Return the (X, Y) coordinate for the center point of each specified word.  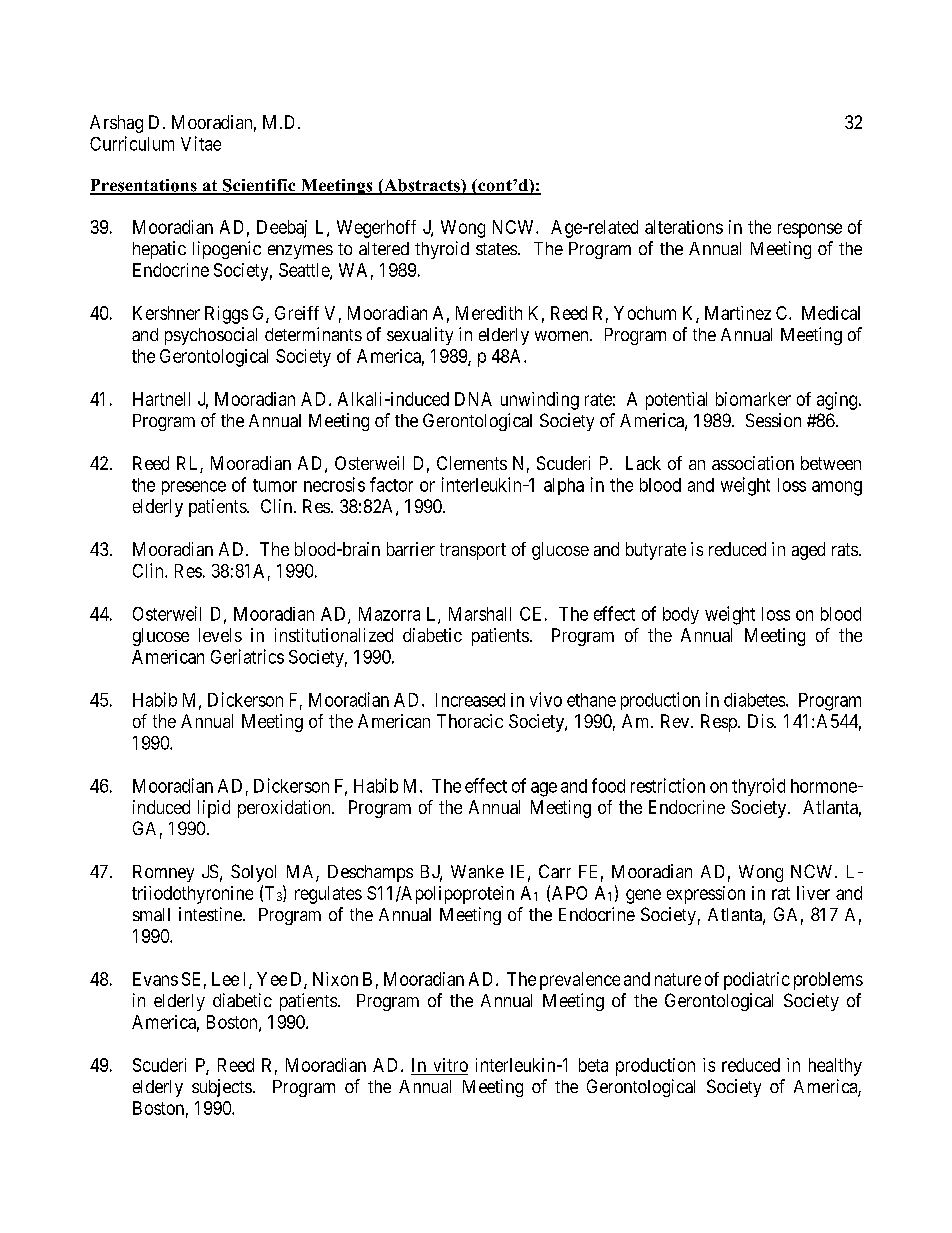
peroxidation (285, 809)
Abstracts (422, 186)
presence (194, 488)
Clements (472, 463)
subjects (222, 1088)
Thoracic (470, 721)
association (753, 463)
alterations (684, 227)
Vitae (201, 143)
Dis (761, 721)
